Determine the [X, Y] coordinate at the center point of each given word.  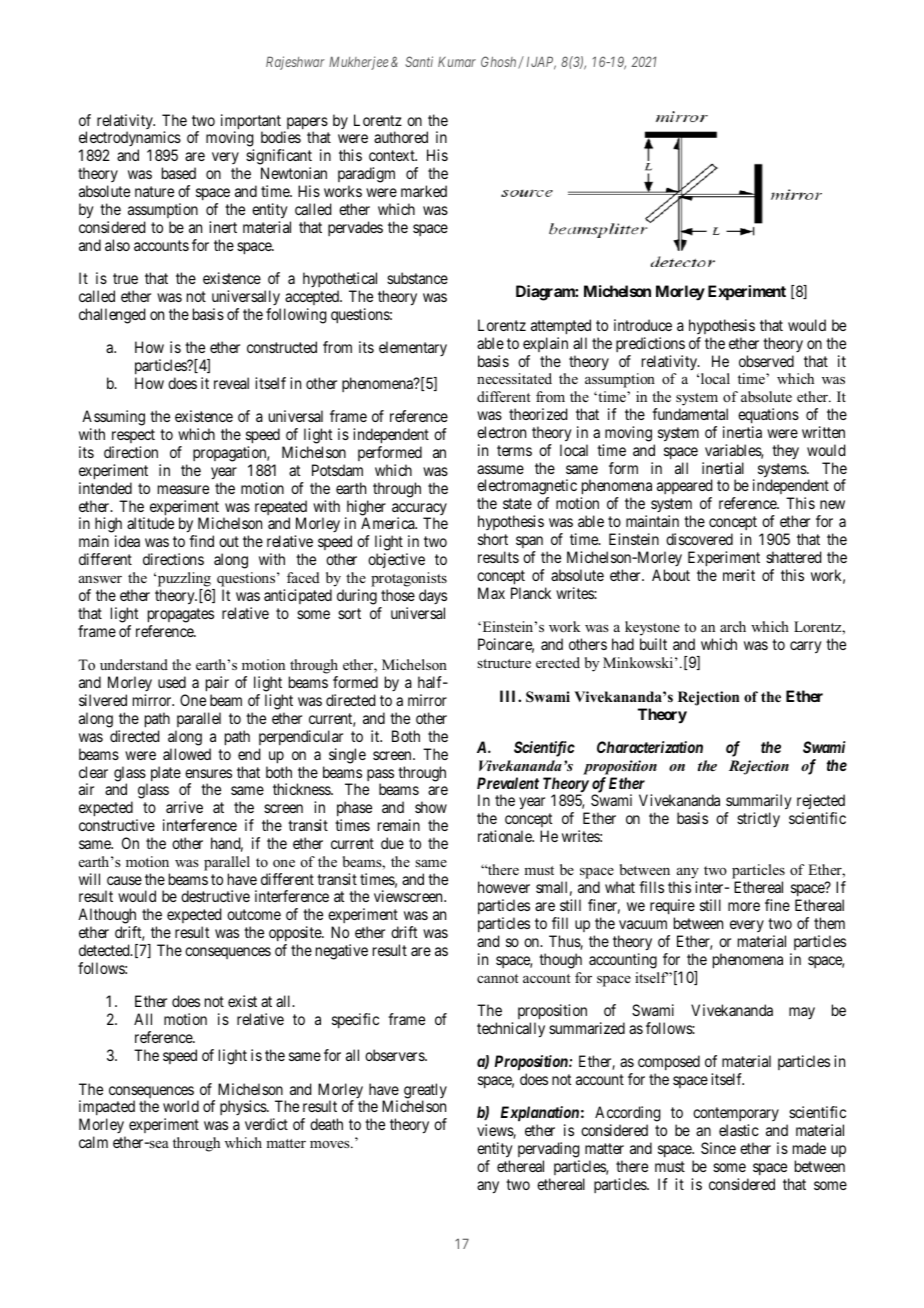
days [433, 596]
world [181, 1106]
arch [733, 626]
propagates [181, 615]
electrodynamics [130, 140]
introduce [643, 325]
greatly [425, 1092]
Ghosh [500, 62]
